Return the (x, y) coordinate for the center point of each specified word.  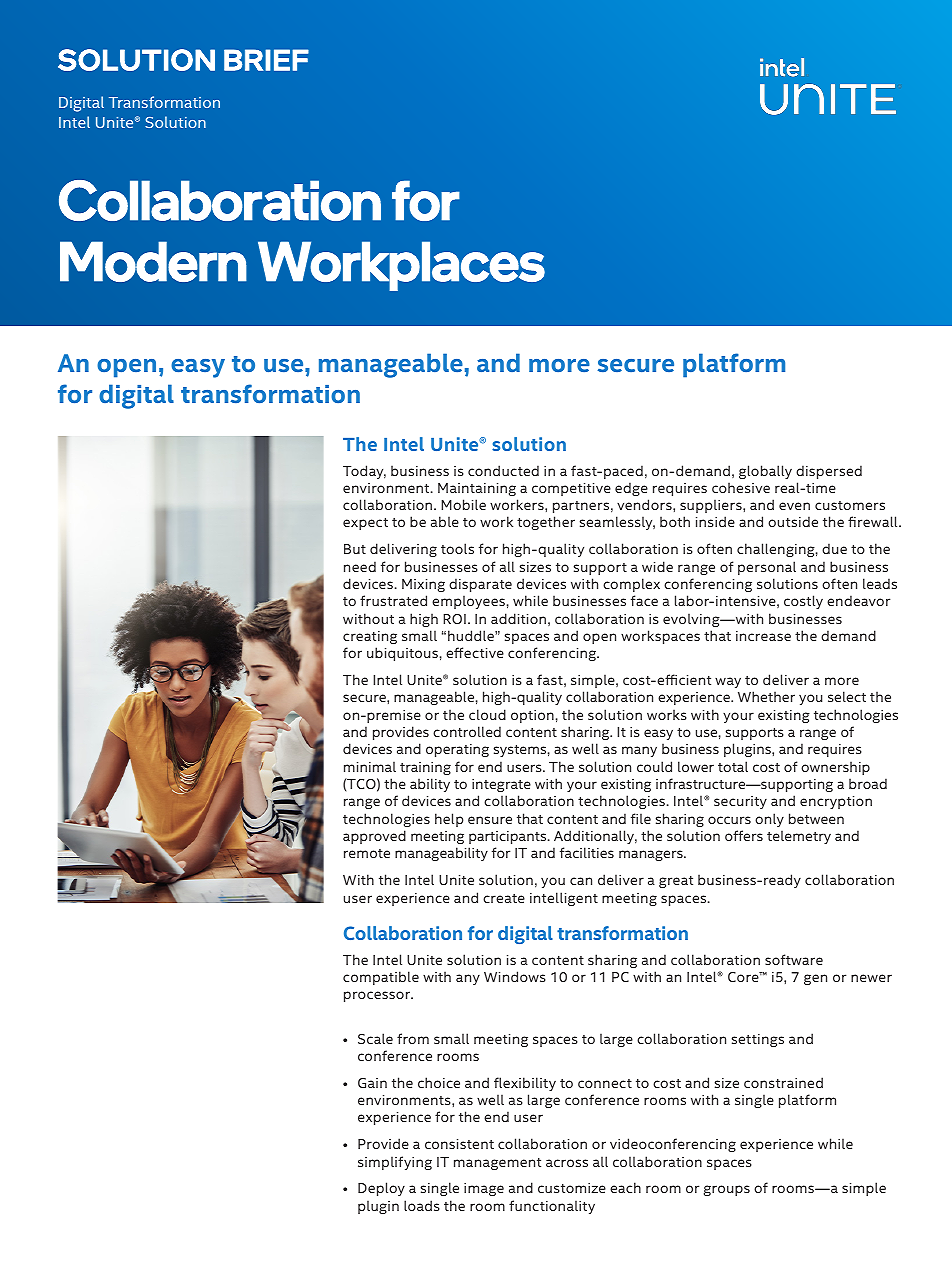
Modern (153, 261)
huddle (472, 635)
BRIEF (266, 60)
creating (370, 637)
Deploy (381, 1189)
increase (763, 636)
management (497, 1164)
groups (727, 1190)
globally (765, 472)
